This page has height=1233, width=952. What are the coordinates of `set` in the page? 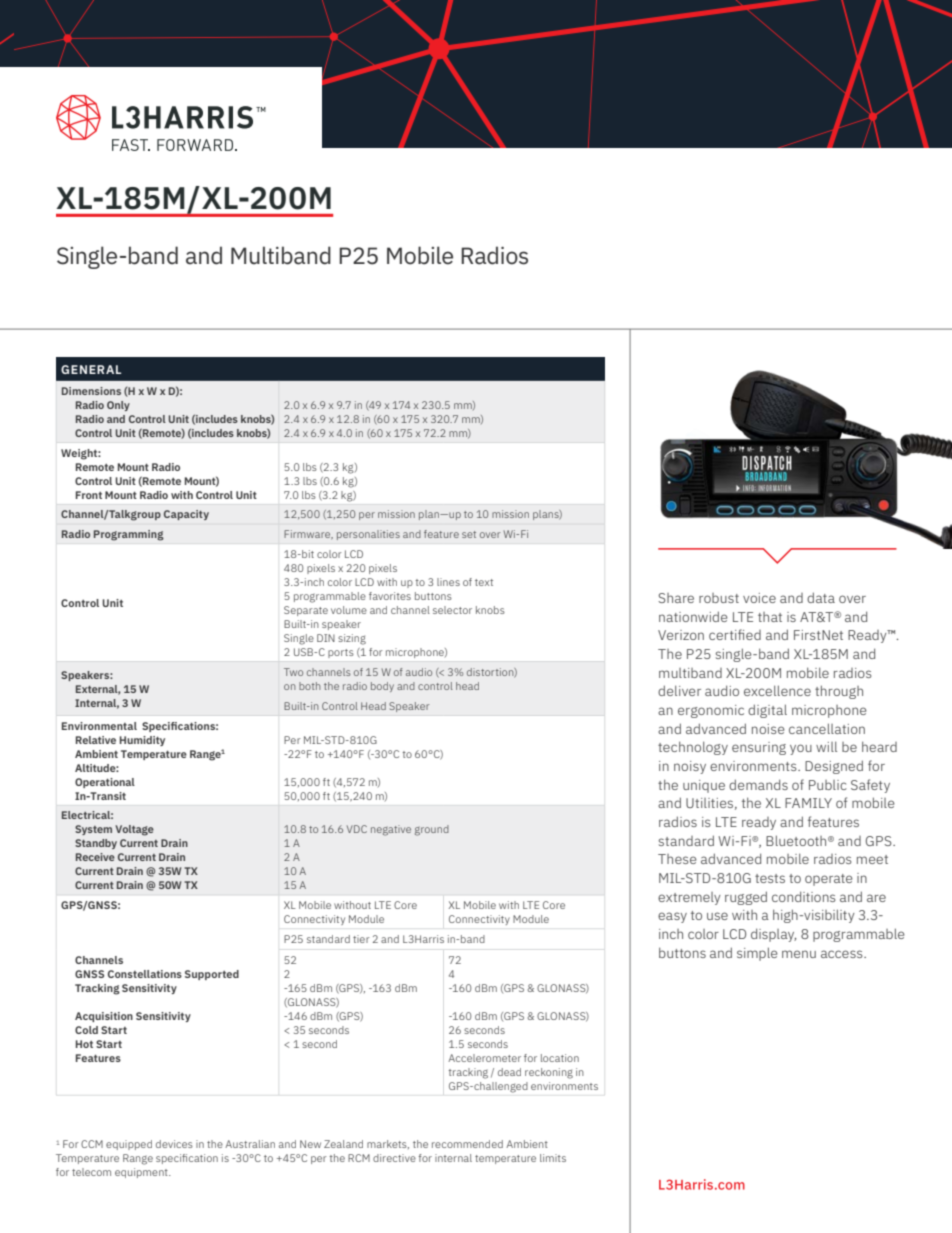 It's located at (469, 534).
